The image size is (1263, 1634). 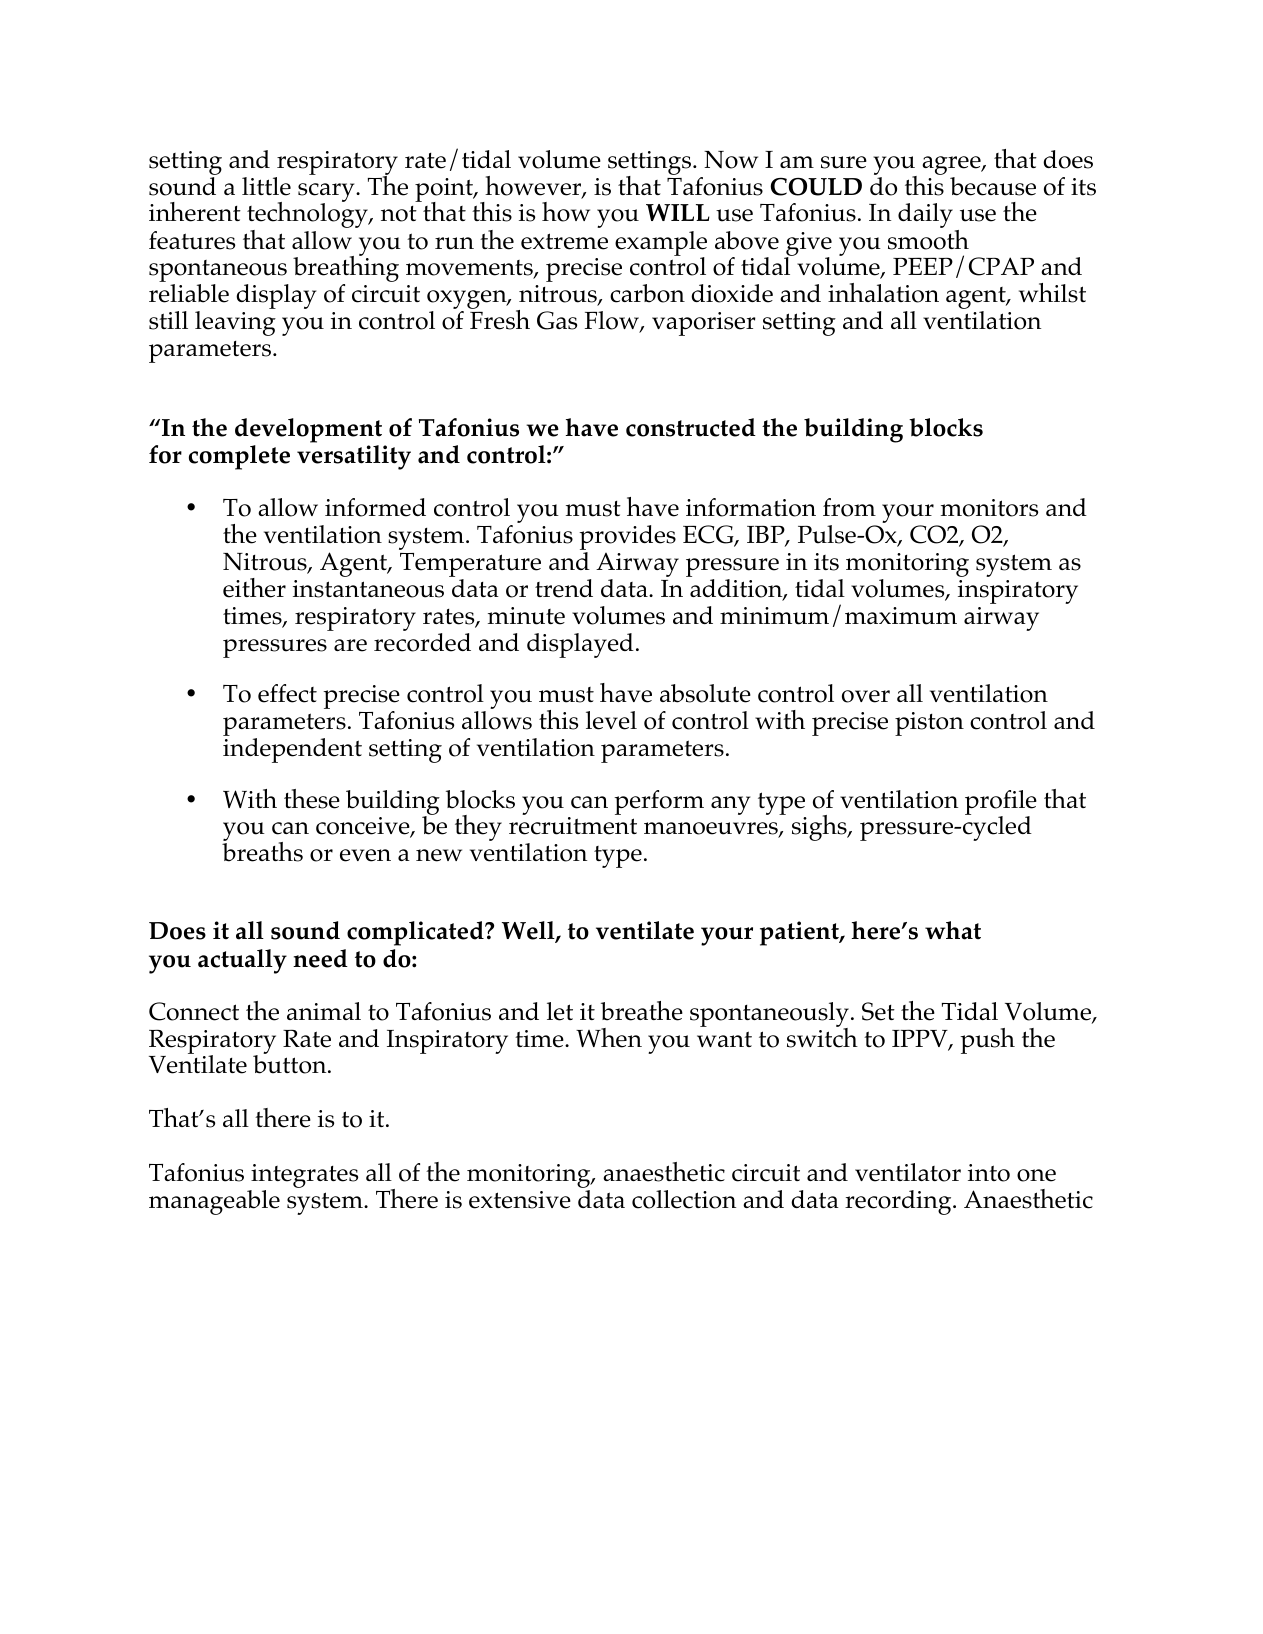 I want to click on WILL, so click(x=678, y=212).
